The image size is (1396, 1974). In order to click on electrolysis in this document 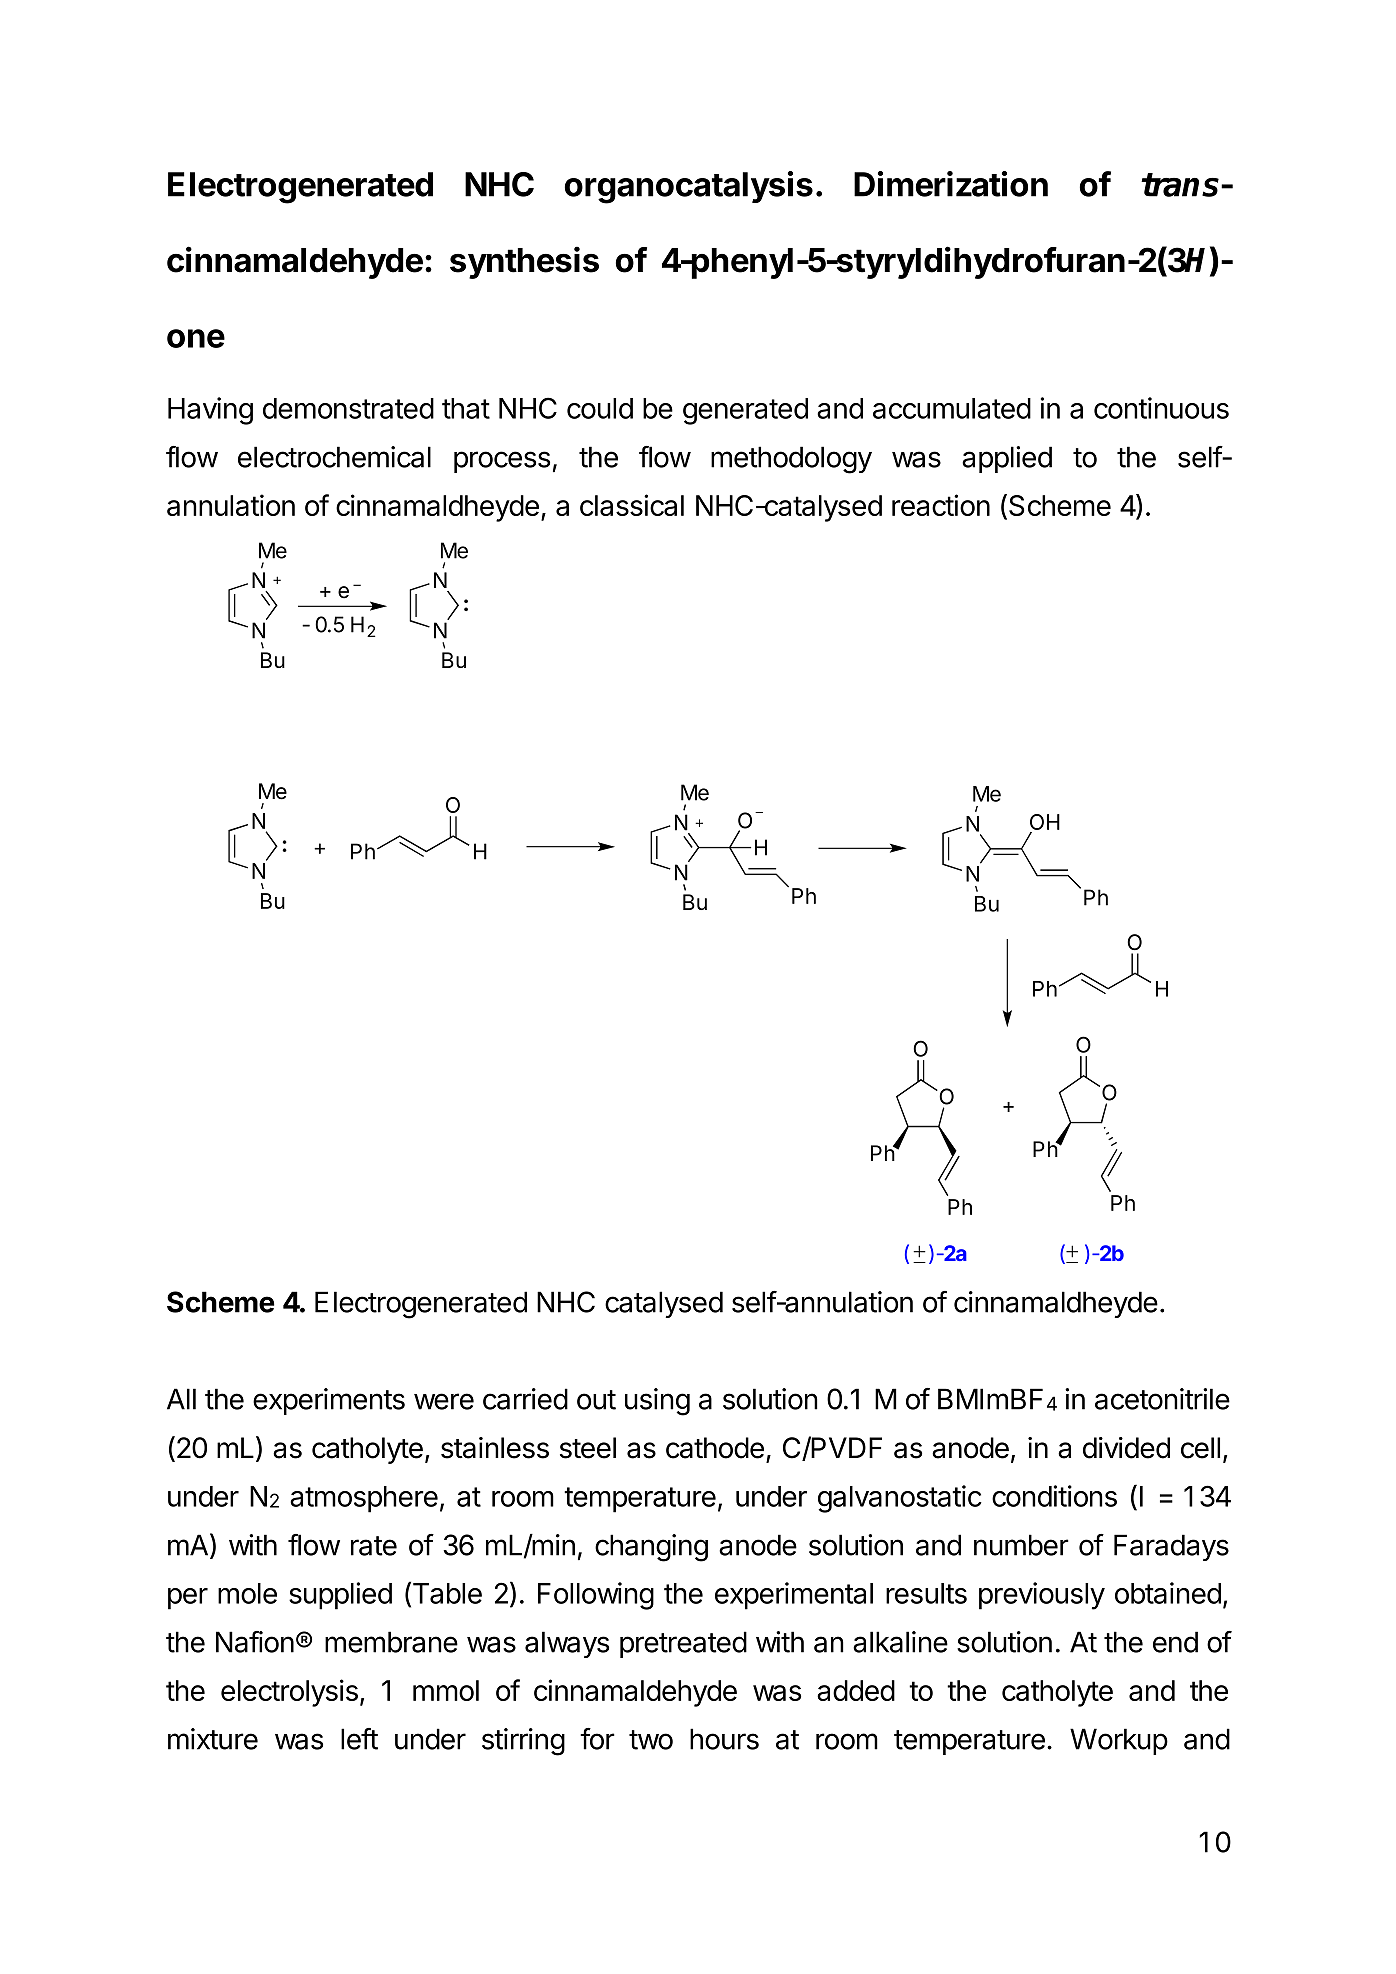, I will do `click(289, 1693)`.
